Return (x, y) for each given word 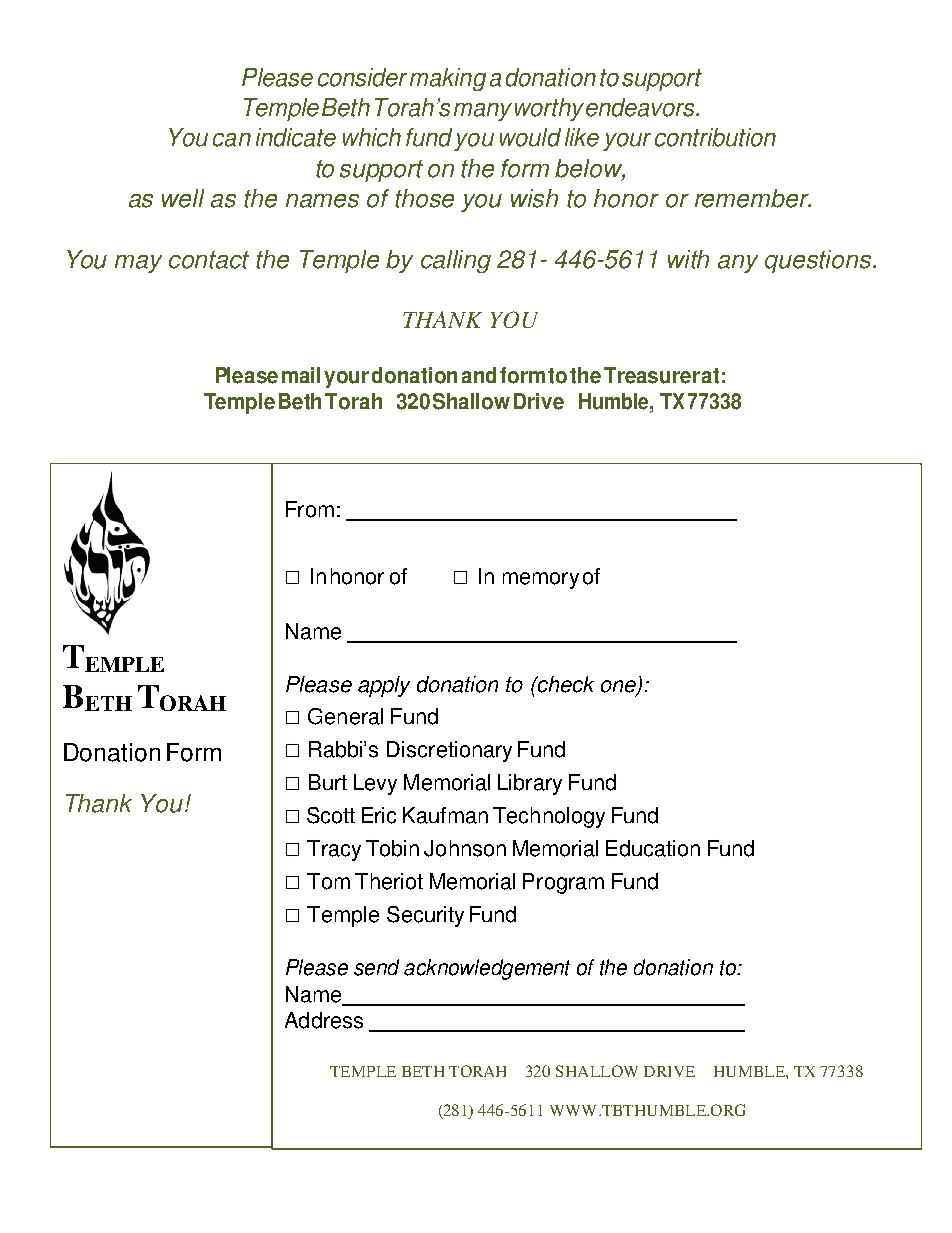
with (688, 259)
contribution (715, 137)
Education (653, 848)
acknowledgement (487, 969)
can (232, 140)
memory (541, 580)
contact (209, 260)
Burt (328, 782)
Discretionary (449, 751)
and (479, 375)
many (483, 112)
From (310, 509)
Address (324, 1020)
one (619, 687)
